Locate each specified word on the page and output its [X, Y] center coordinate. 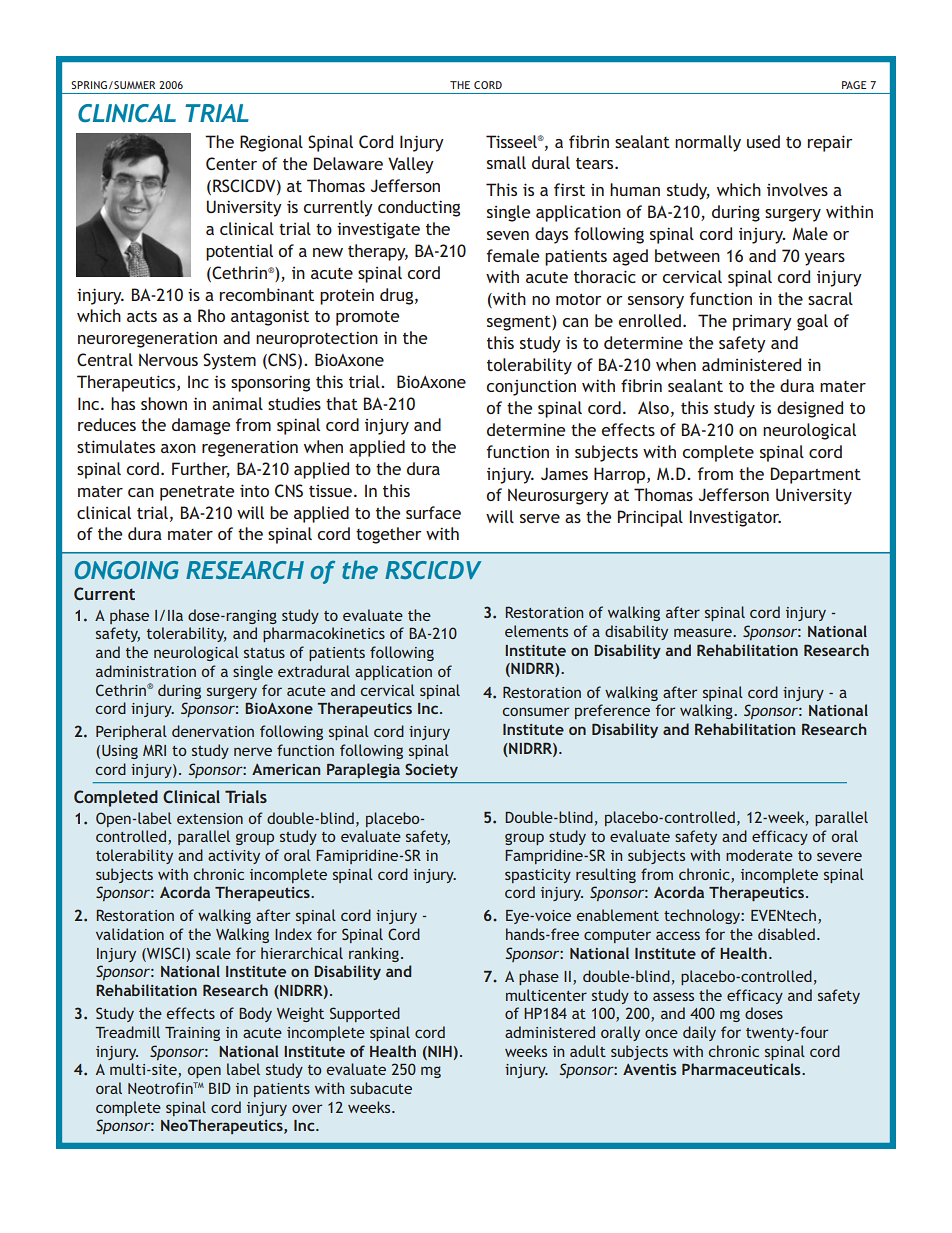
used [763, 141]
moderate [759, 855]
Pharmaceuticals [742, 1069]
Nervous [168, 359]
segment [520, 323]
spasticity [538, 876]
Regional [271, 143]
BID [220, 1088]
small [506, 162]
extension [210, 818]
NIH [439, 1052]
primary [762, 323]
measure [704, 632]
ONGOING [127, 570]
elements [536, 631]
